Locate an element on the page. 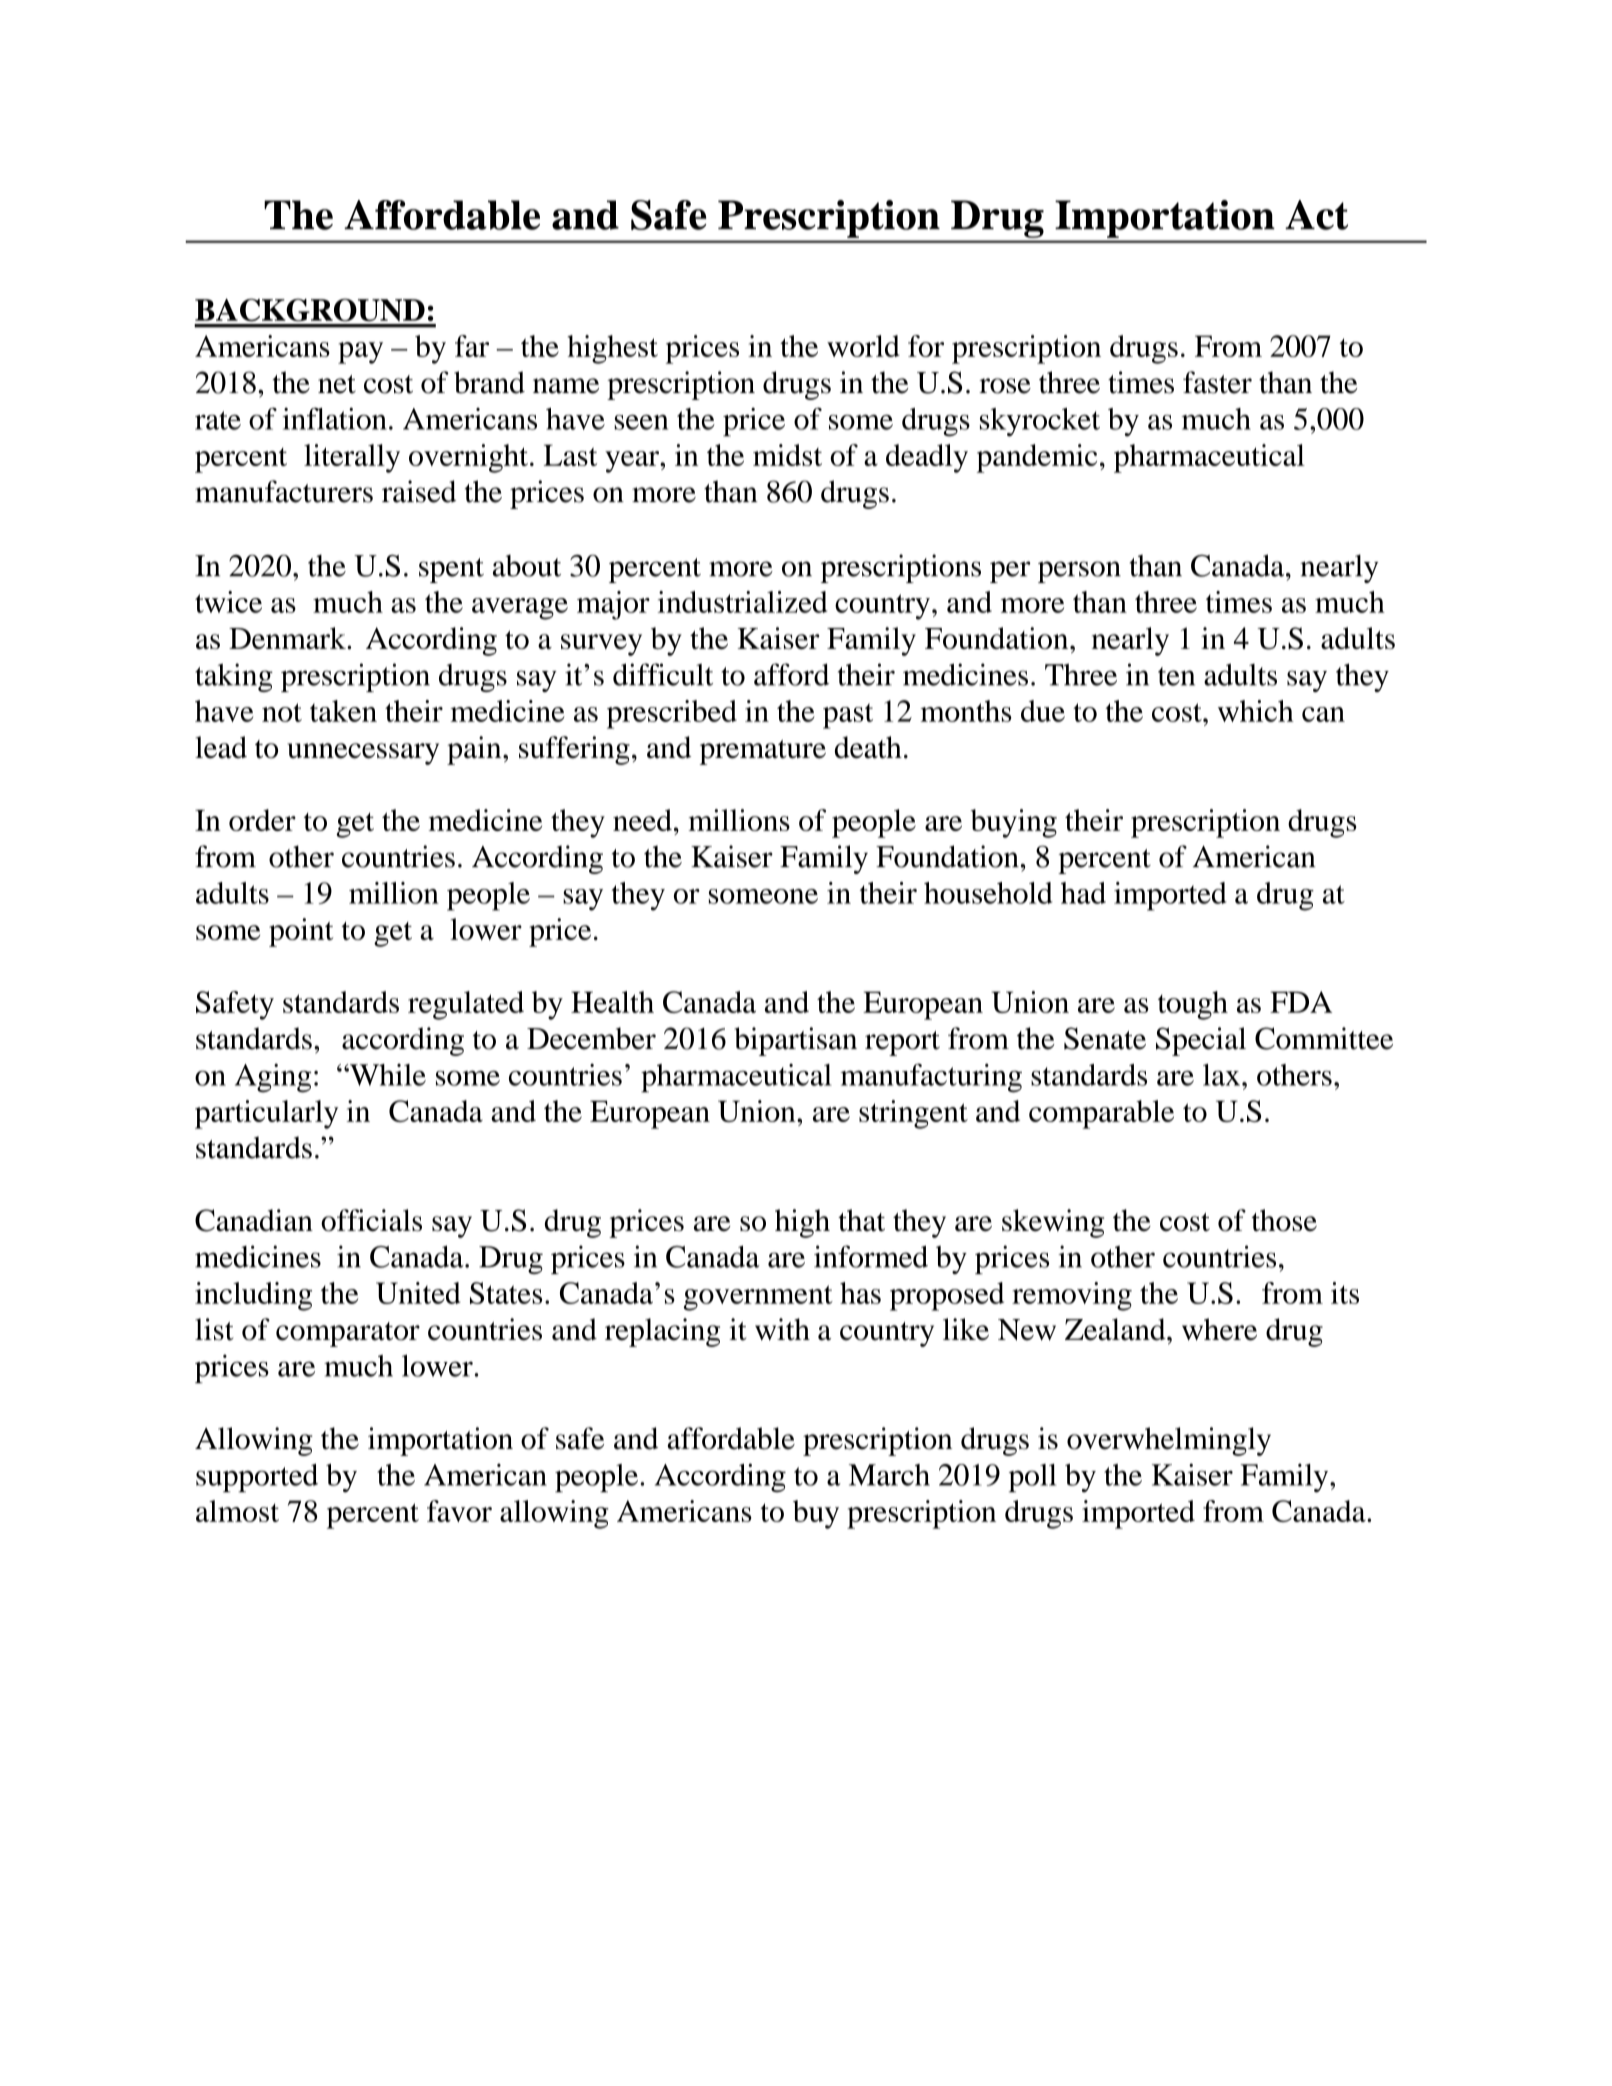 The height and width of the page is (2086, 1612). world is located at coordinates (863, 346).
